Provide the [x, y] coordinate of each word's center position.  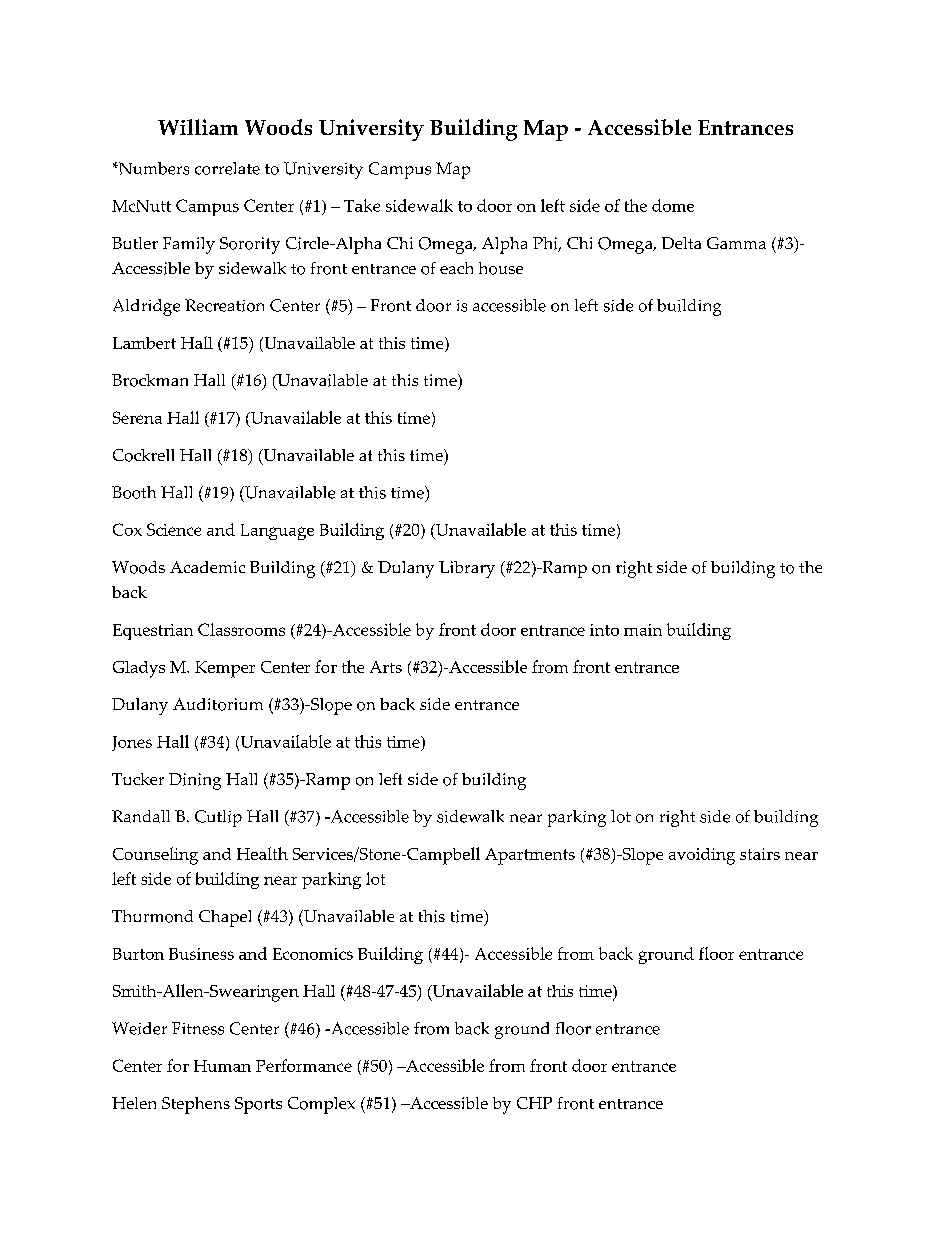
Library [467, 569]
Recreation [224, 305]
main [643, 630]
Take [362, 205]
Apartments [530, 856]
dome [673, 205]
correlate [227, 168]
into [604, 630]
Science [174, 529]
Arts [386, 667]
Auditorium [218, 704]
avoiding [702, 856]
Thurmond [152, 916]
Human [222, 1066]
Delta [681, 243]
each [456, 268]
